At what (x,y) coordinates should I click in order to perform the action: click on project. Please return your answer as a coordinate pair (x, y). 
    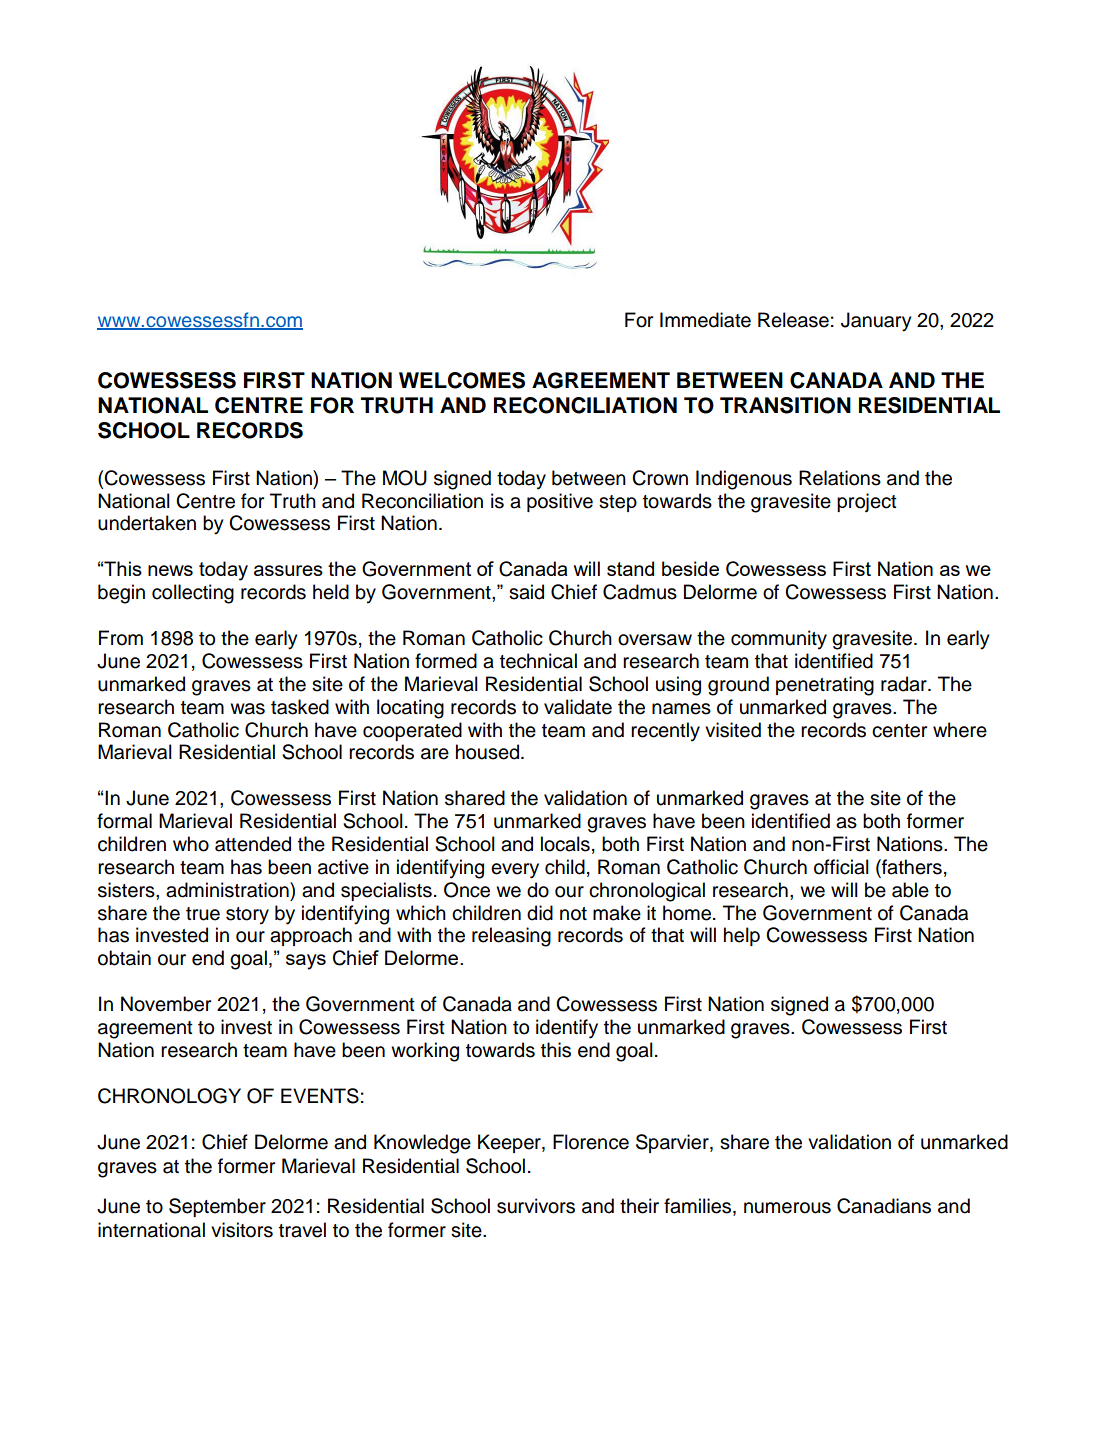
    Looking at the image, I should click on (867, 502).
